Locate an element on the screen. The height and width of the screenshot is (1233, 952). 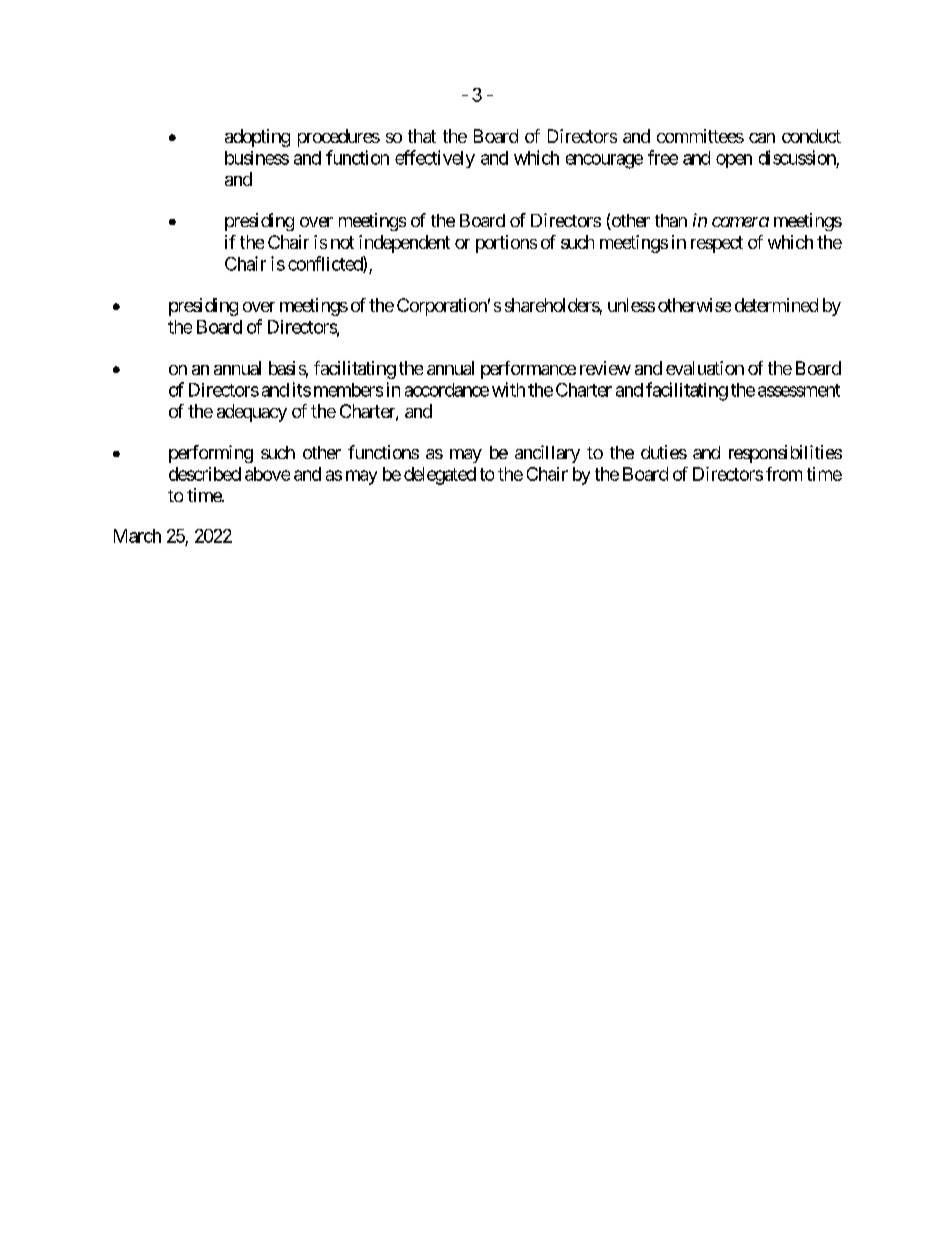
delegated is located at coordinates (440, 476).
